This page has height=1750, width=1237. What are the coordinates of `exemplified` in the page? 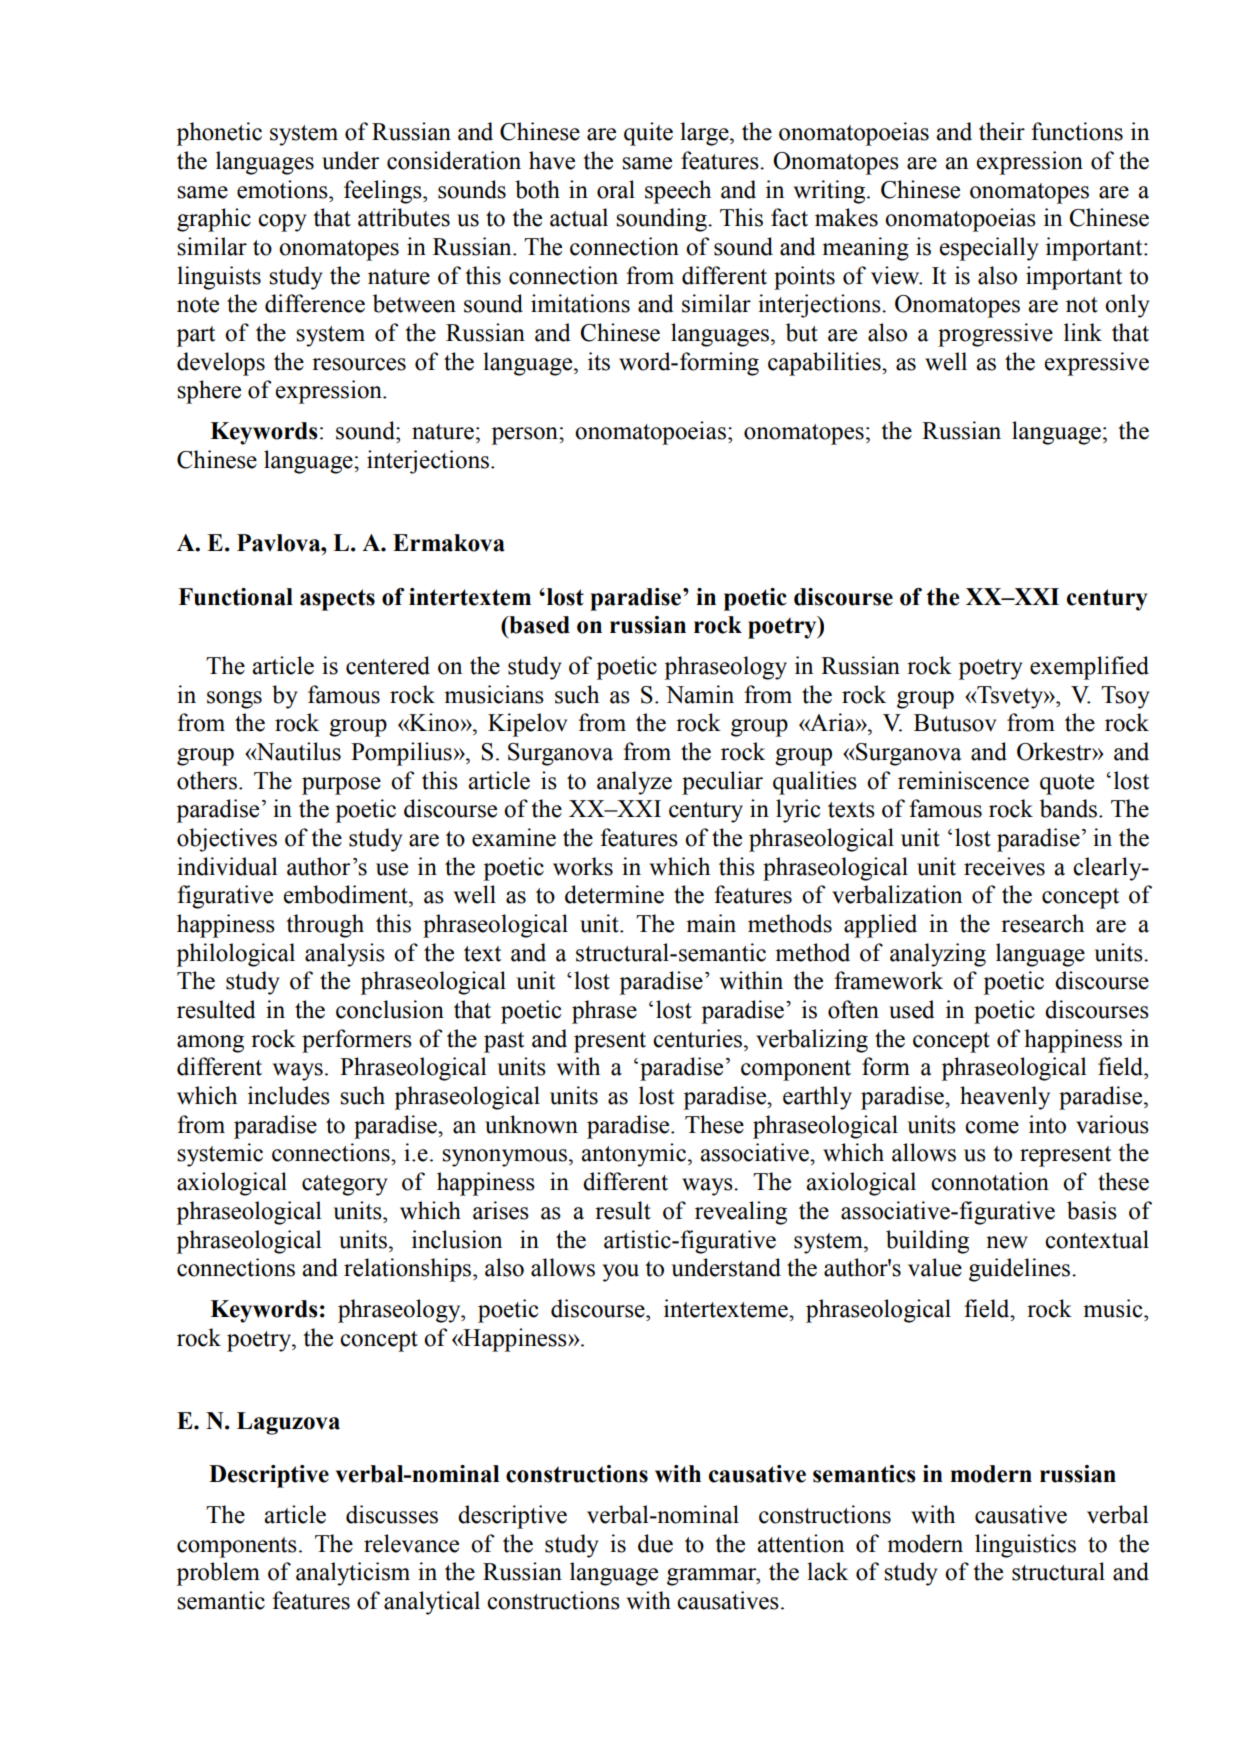 It's located at (1089, 668).
